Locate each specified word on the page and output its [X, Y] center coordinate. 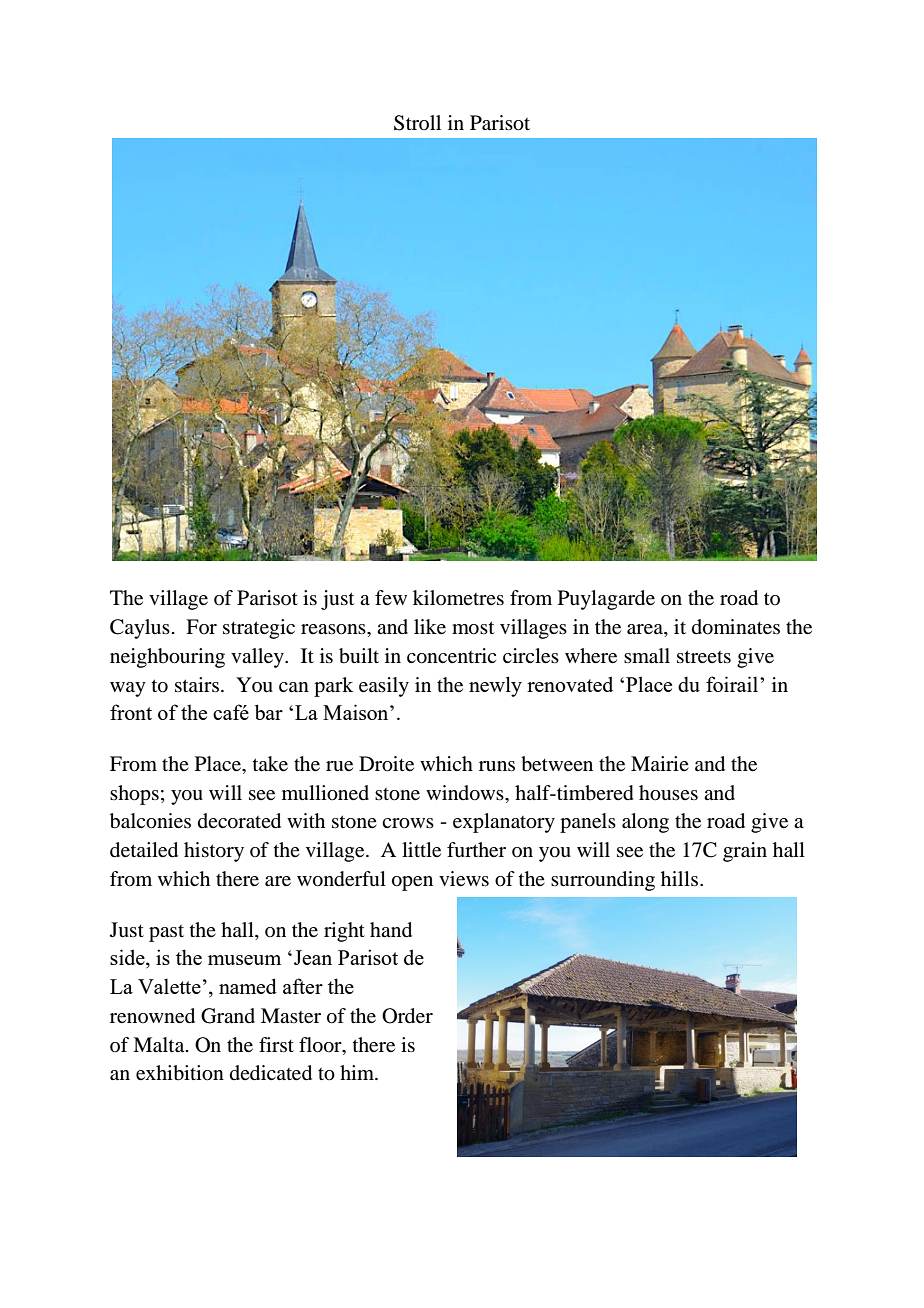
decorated [239, 821]
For [201, 626]
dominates [736, 627]
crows [408, 823]
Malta [160, 1045]
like [430, 627]
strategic [259, 629]
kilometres [458, 597]
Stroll [417, 123]
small [647, 656]
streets [704, 657]
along [645, 823]
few [391, 597]
